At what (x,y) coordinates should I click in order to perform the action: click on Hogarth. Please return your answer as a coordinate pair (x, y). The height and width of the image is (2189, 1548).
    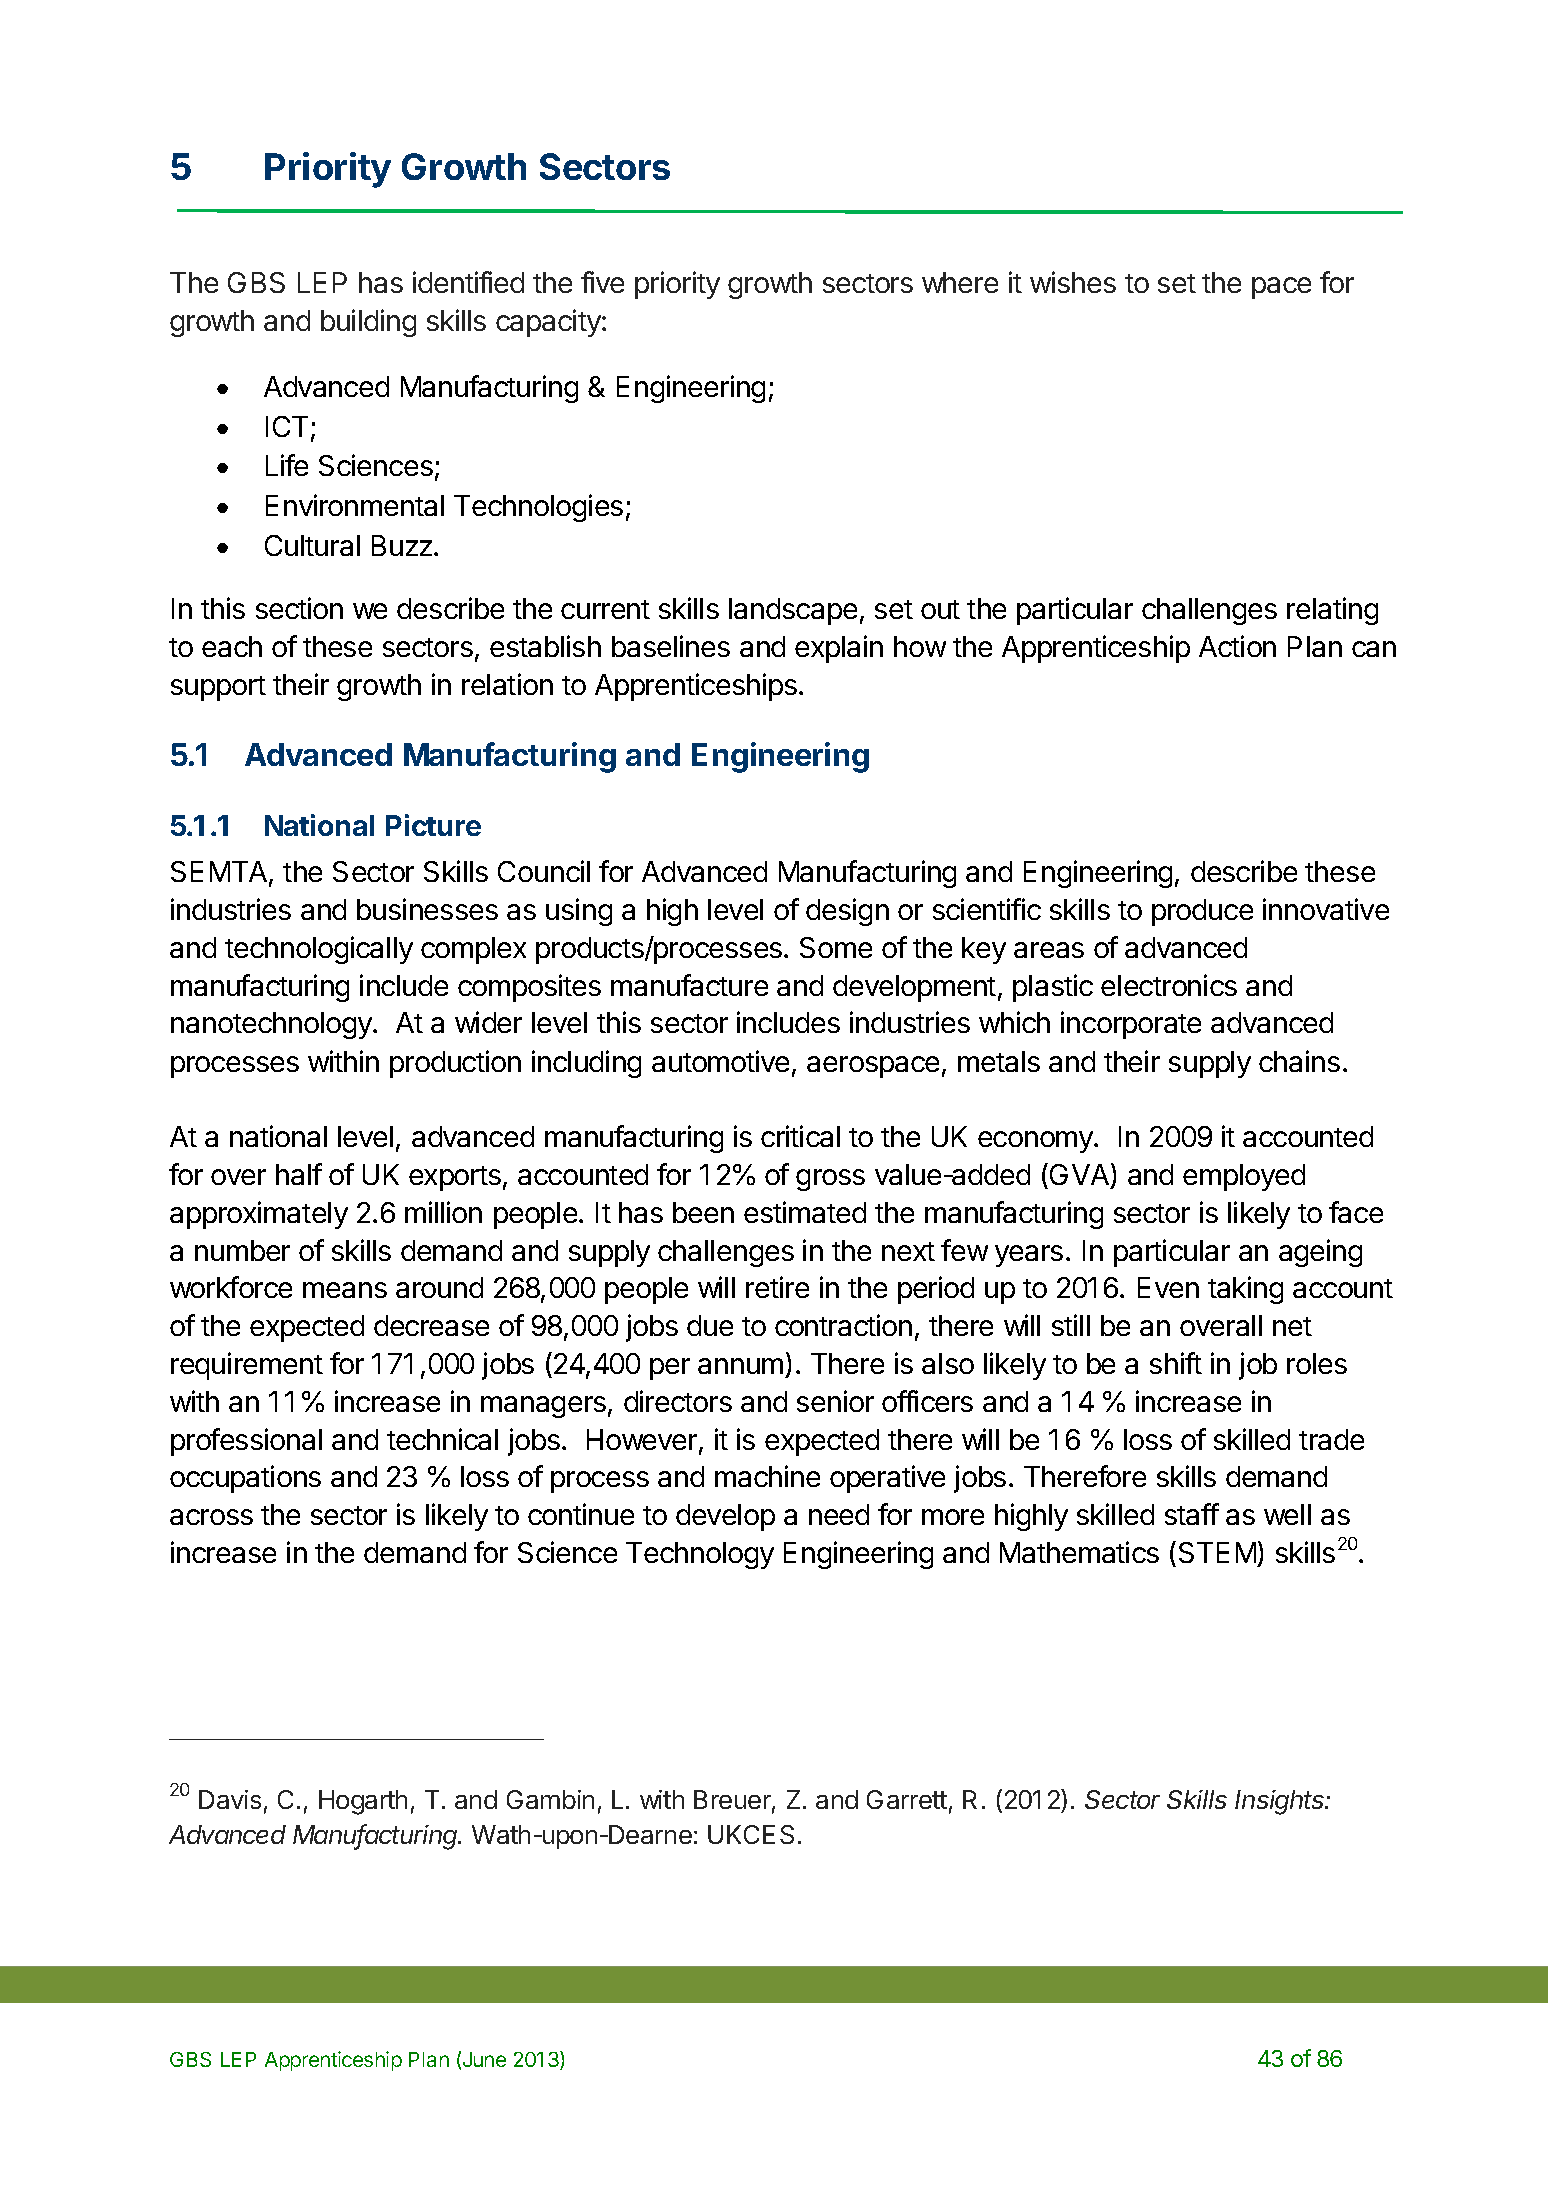
    Looking at the image, I should click on (363, 1802).
